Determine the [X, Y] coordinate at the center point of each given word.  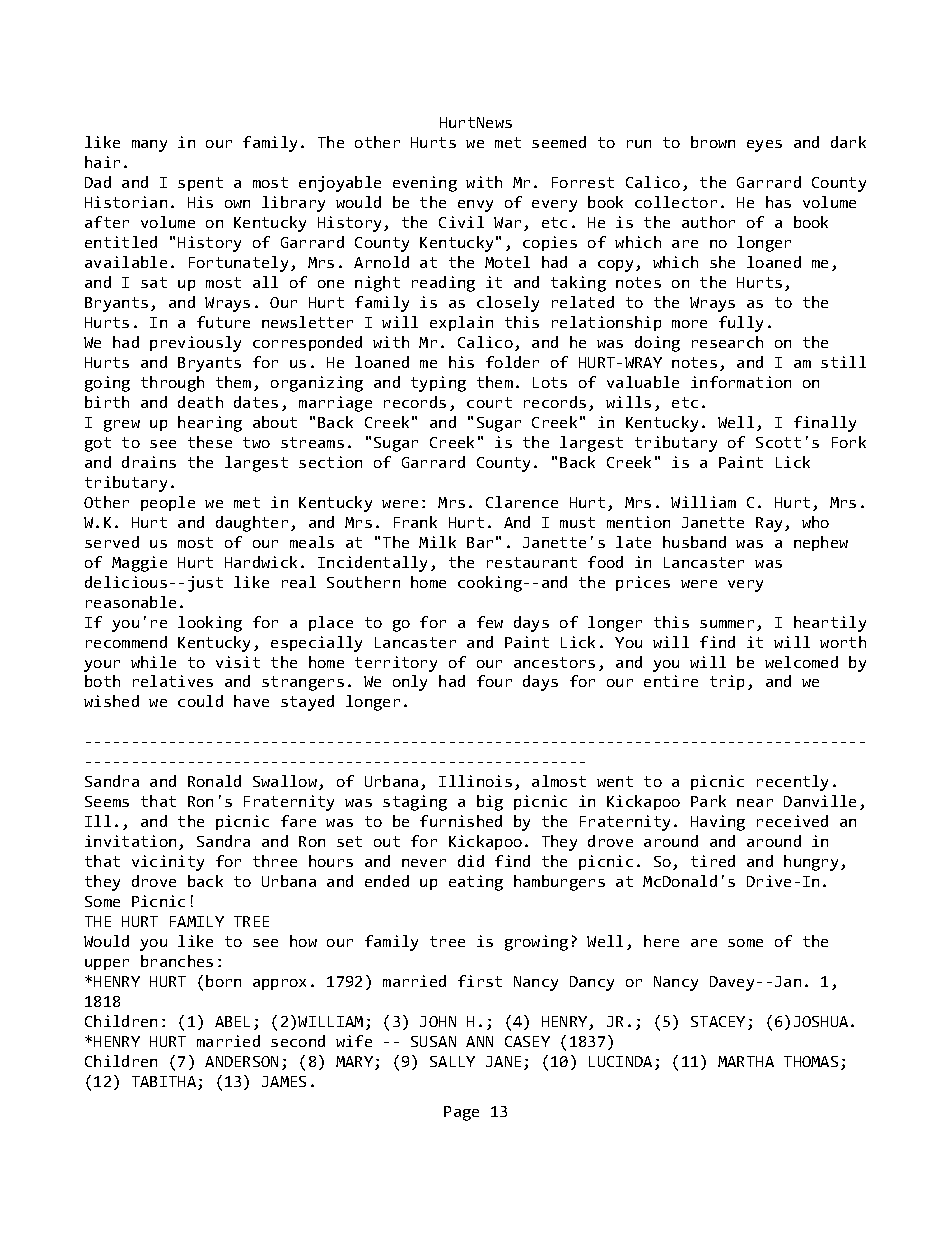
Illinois [475, 781]
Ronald [214, 781]
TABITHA [164, 1081]
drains [149, 462]
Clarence [522, 502]
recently [792, 783]
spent [200, 184]
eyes [764, 146]
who [815, 522]
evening [425, 184]
